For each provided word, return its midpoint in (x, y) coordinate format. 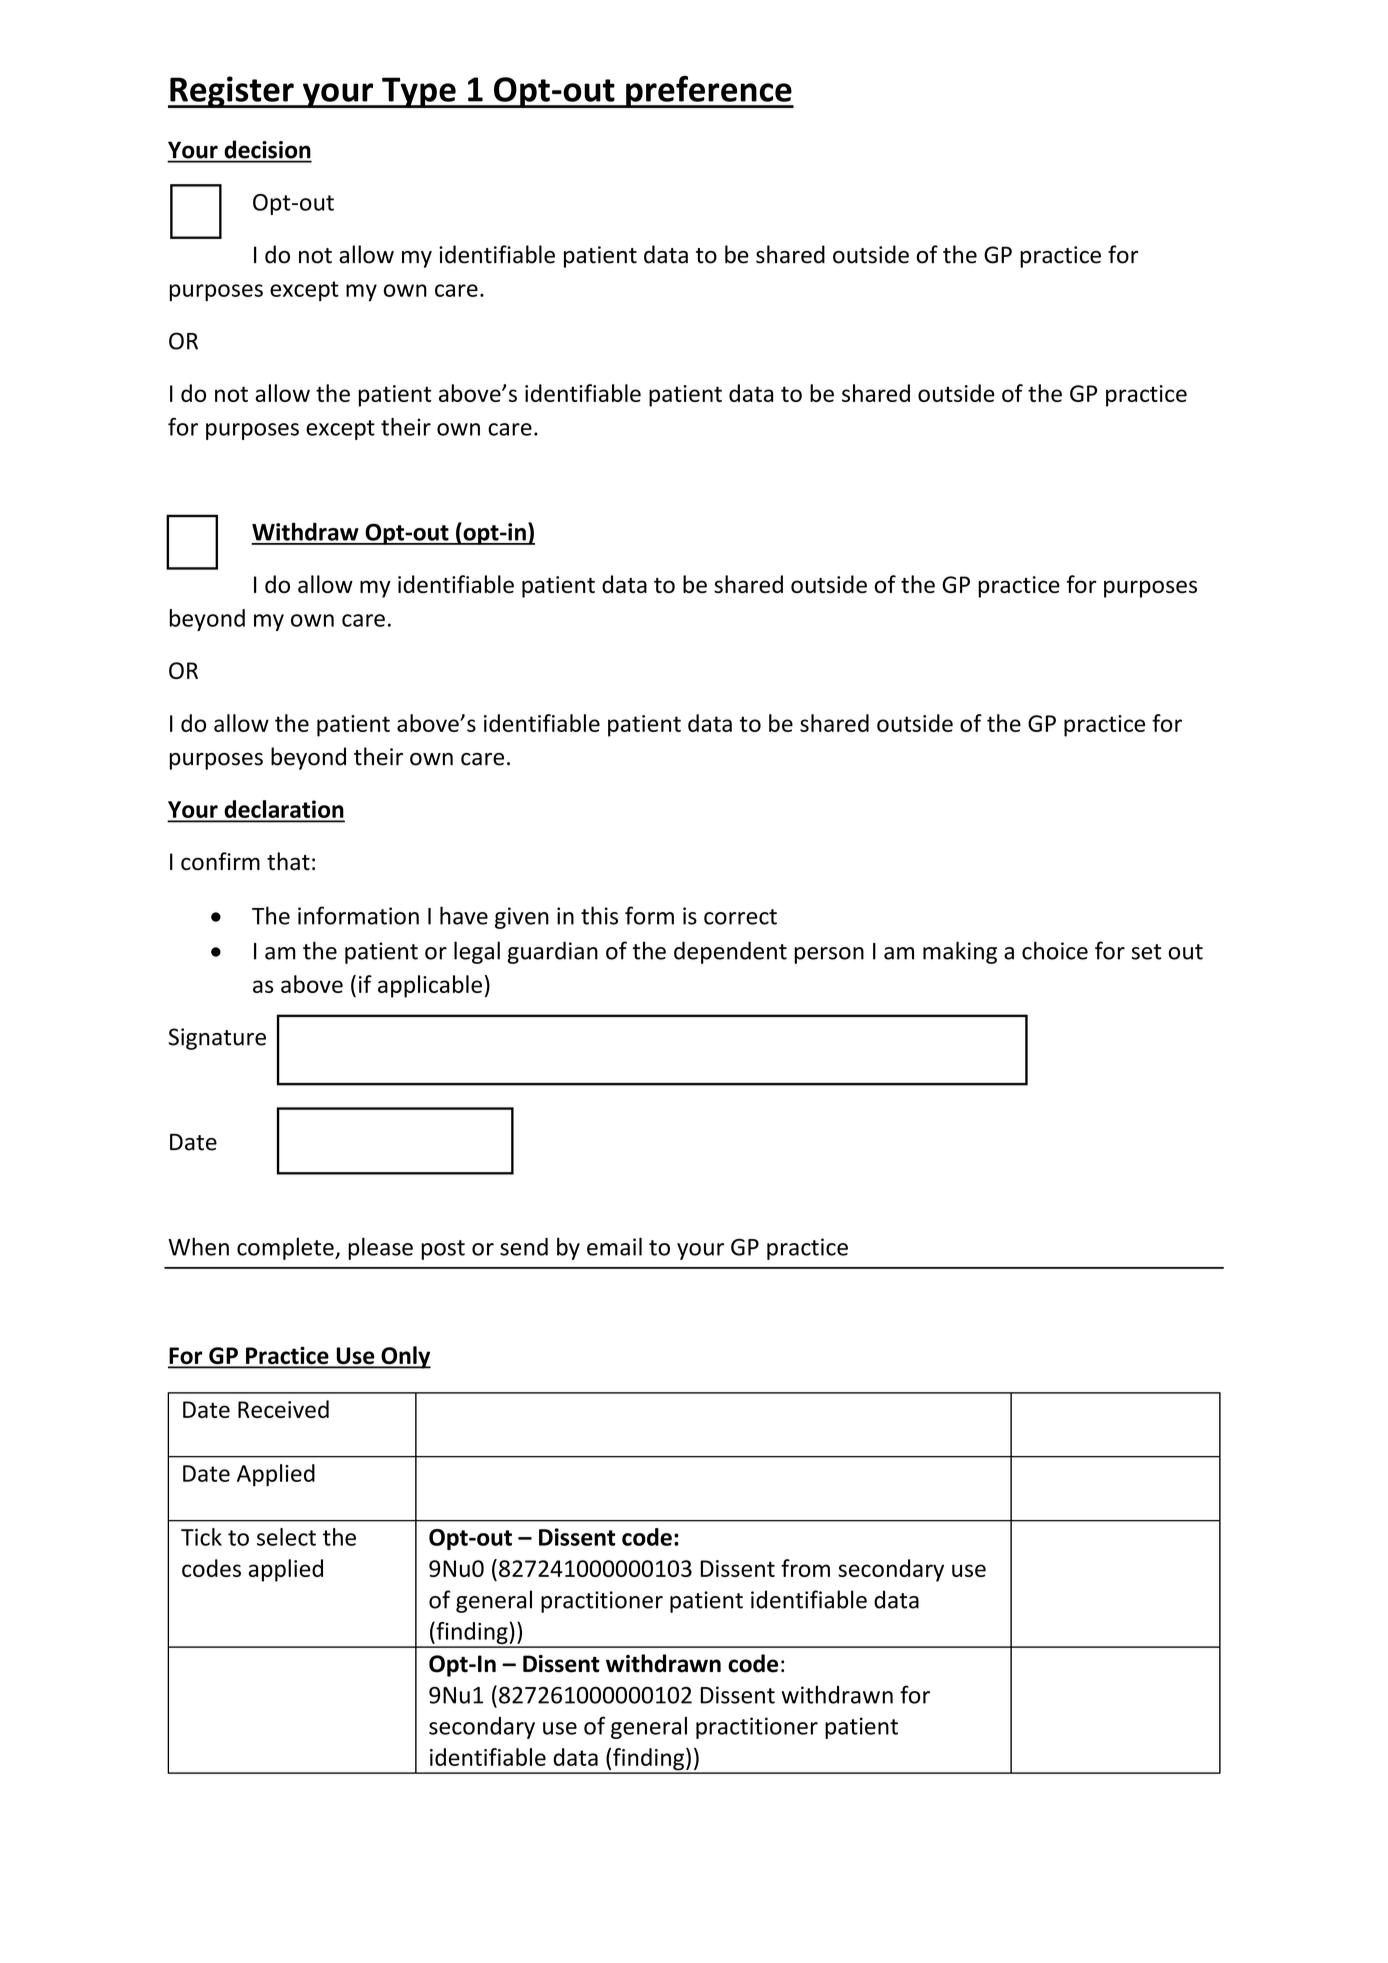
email (614, 1246)
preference (709, 92)
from (805, 1568)
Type (419, 92)
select (286, 1537)
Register (232, 92)
